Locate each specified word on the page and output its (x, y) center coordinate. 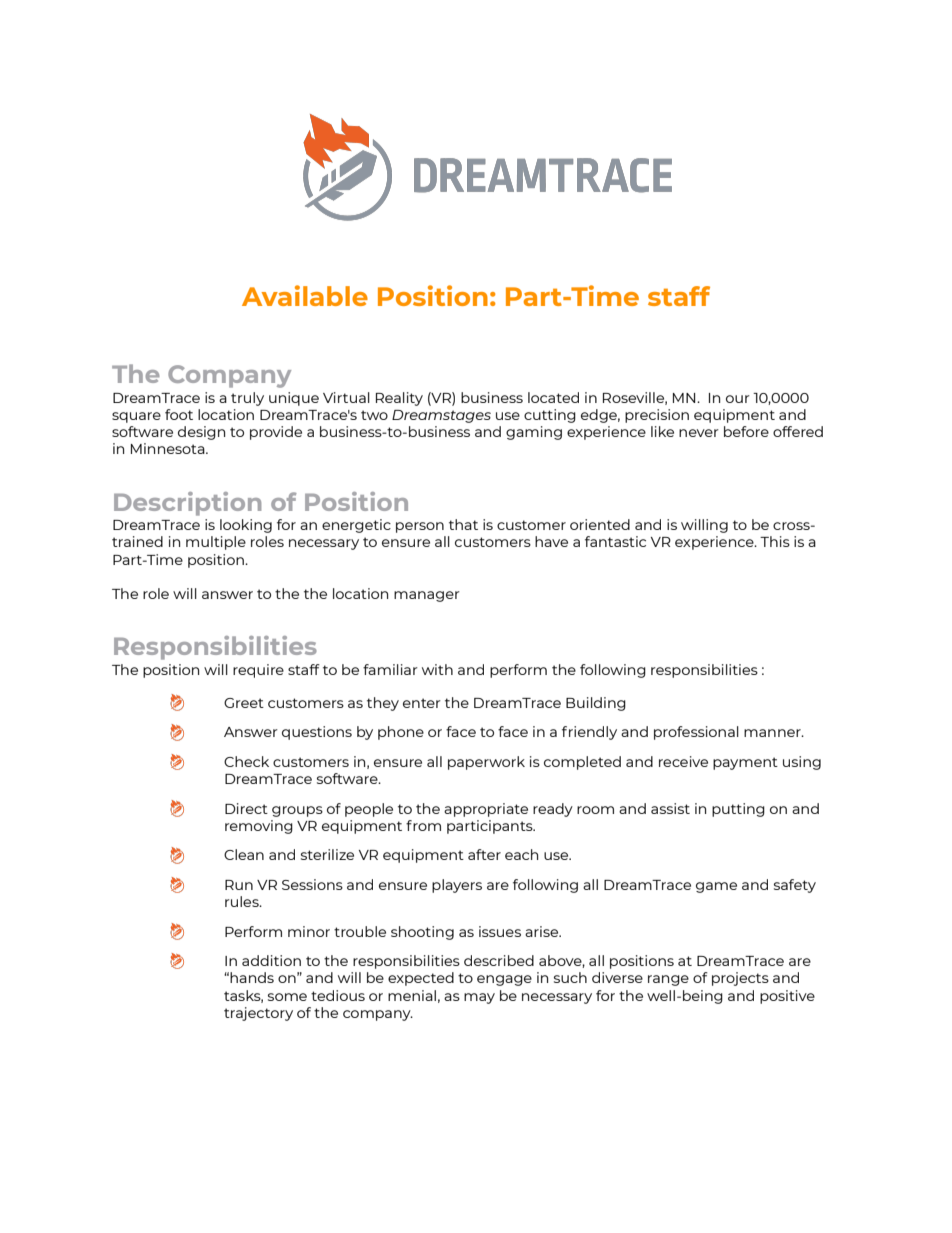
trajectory (258, 1014)
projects (740, 979)
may (479, 998)
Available (305, 295)
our (738, 399)
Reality (399, 399)
